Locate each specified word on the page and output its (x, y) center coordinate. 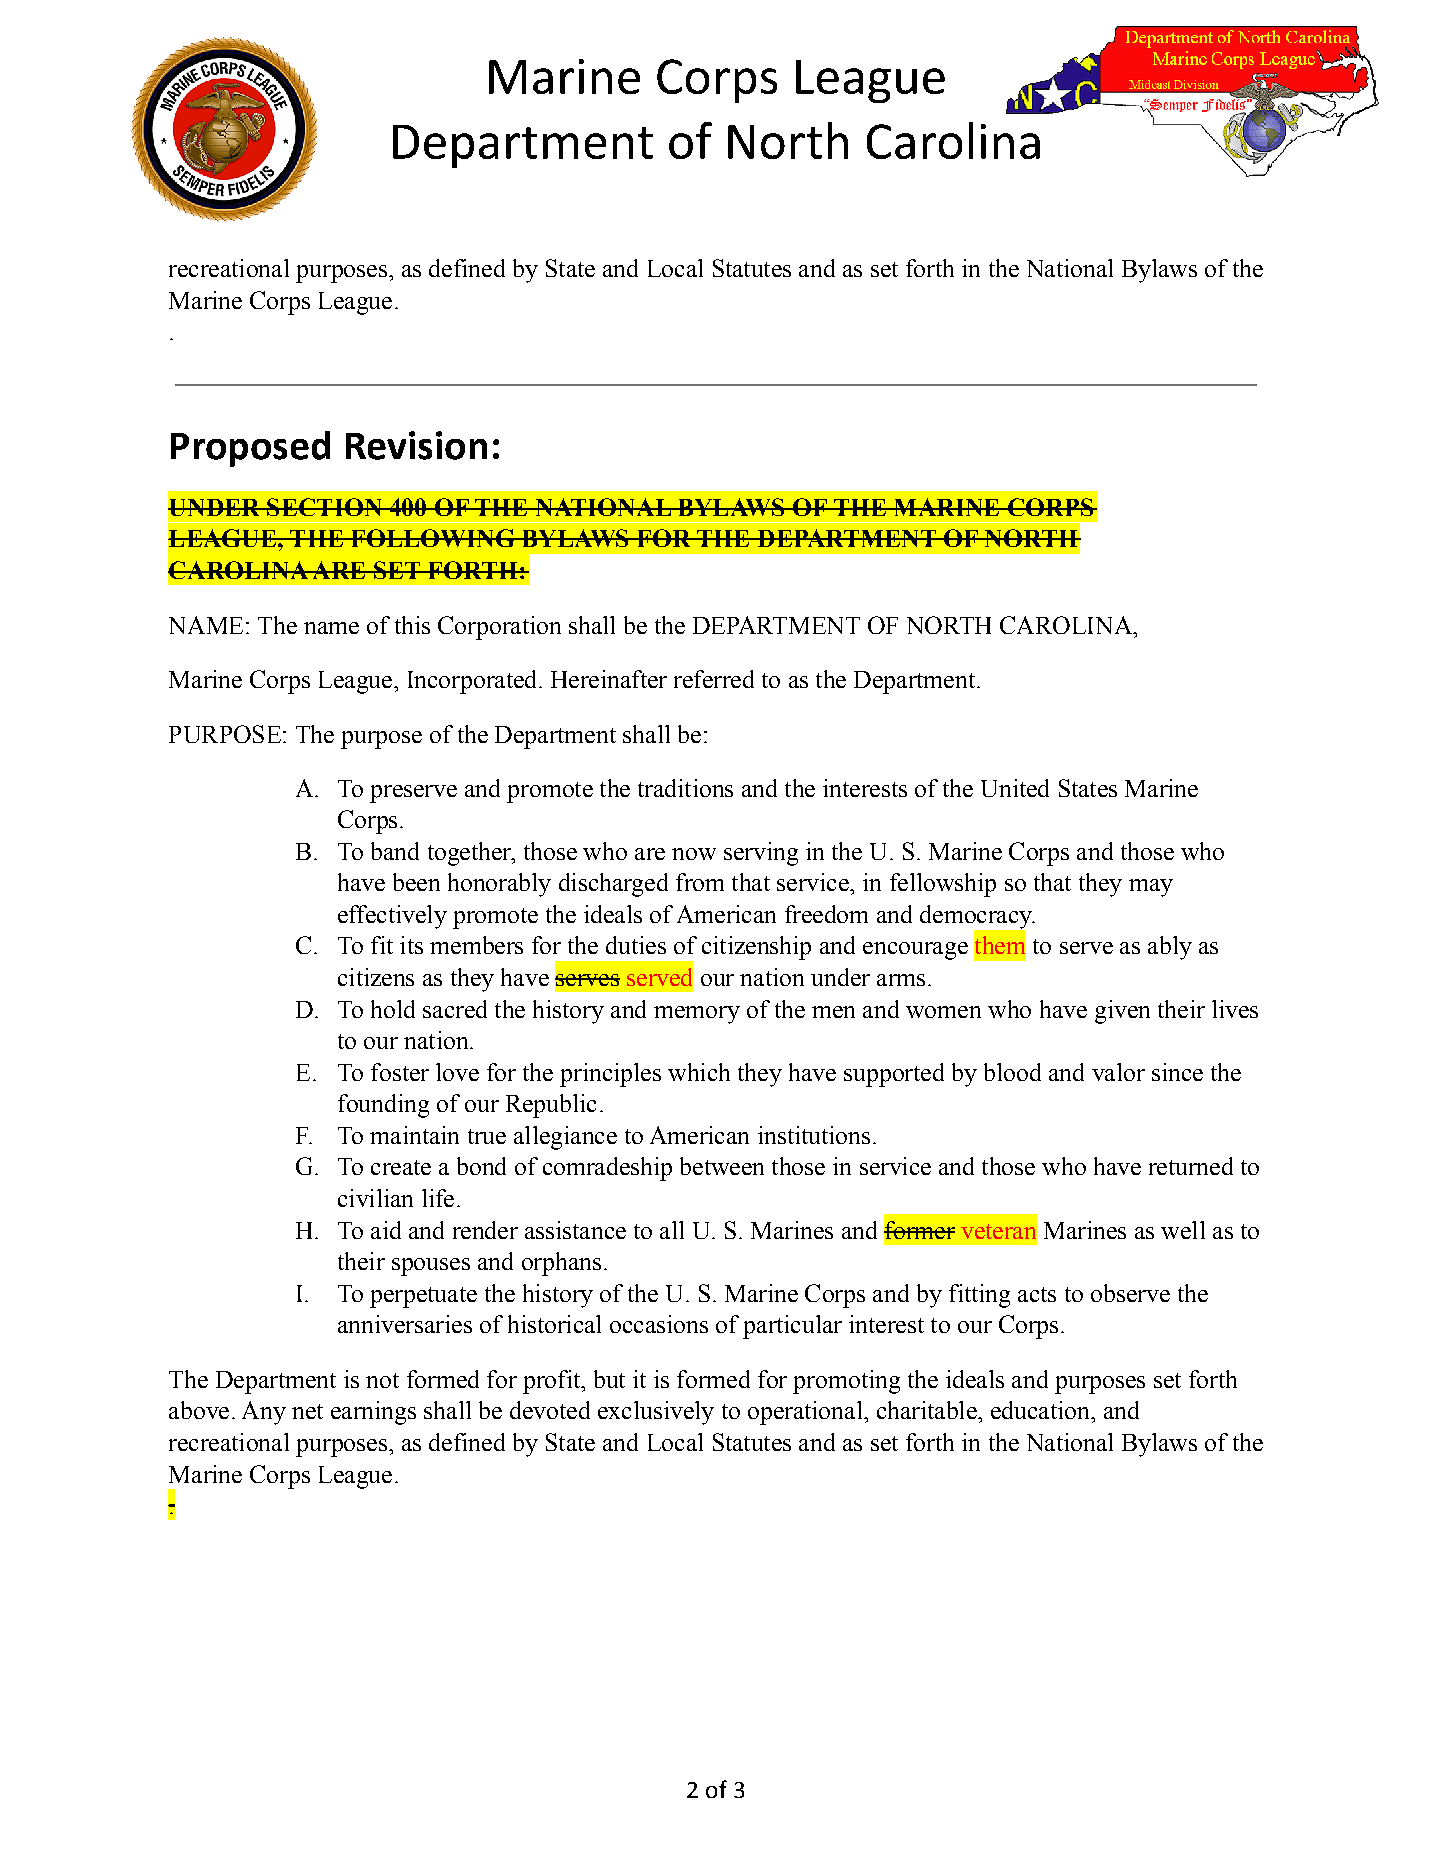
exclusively (656, 1413)
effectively (392, 917)
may (1151, 888)
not (382, 1380)
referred (714, 679)
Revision (416, 445)
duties (636, 945)
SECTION (324, 507)
